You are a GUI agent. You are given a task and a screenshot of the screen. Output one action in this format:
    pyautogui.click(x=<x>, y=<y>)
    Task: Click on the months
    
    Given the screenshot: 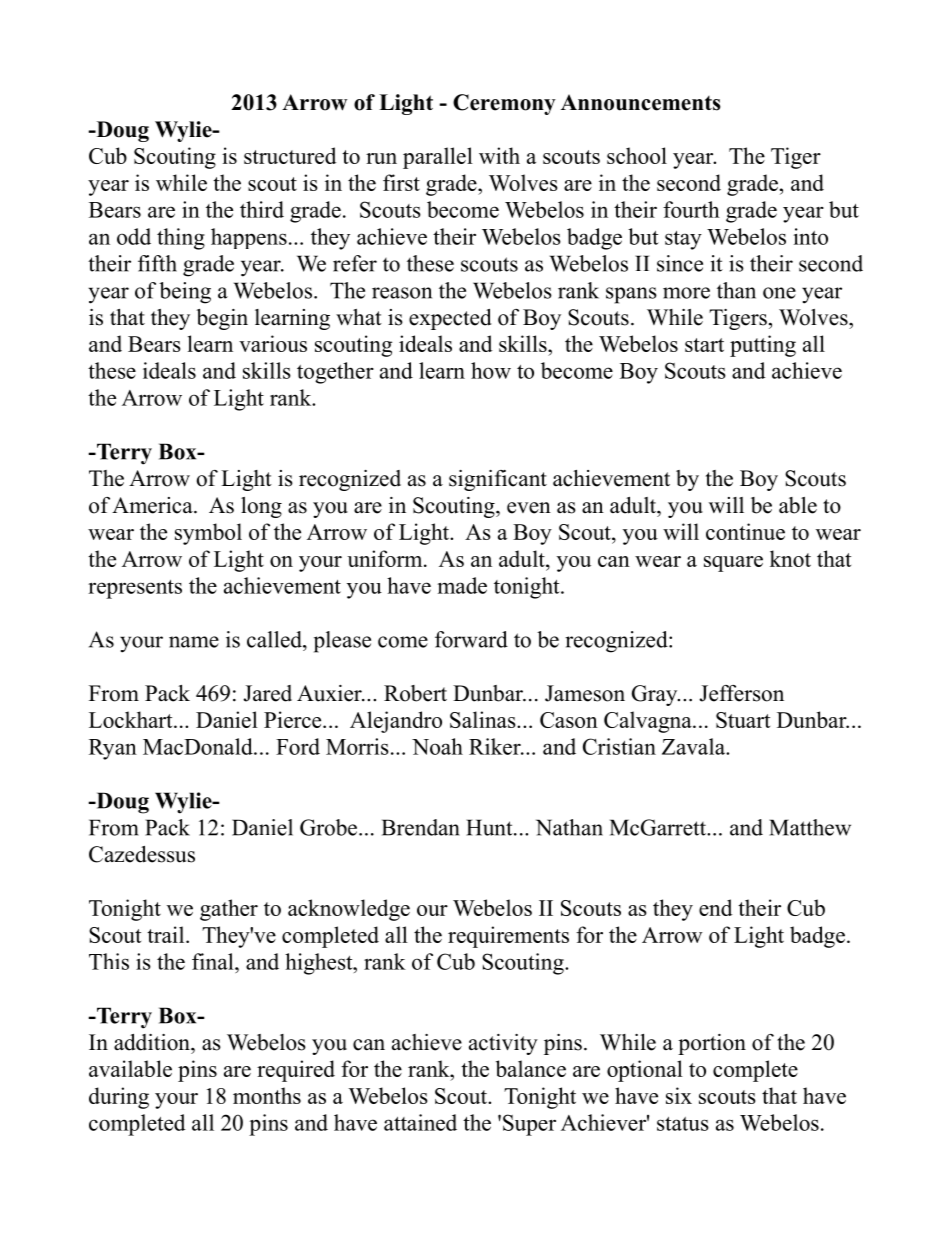 What is the action you would take?
    pyautogui.click(x=267, y=1095)
